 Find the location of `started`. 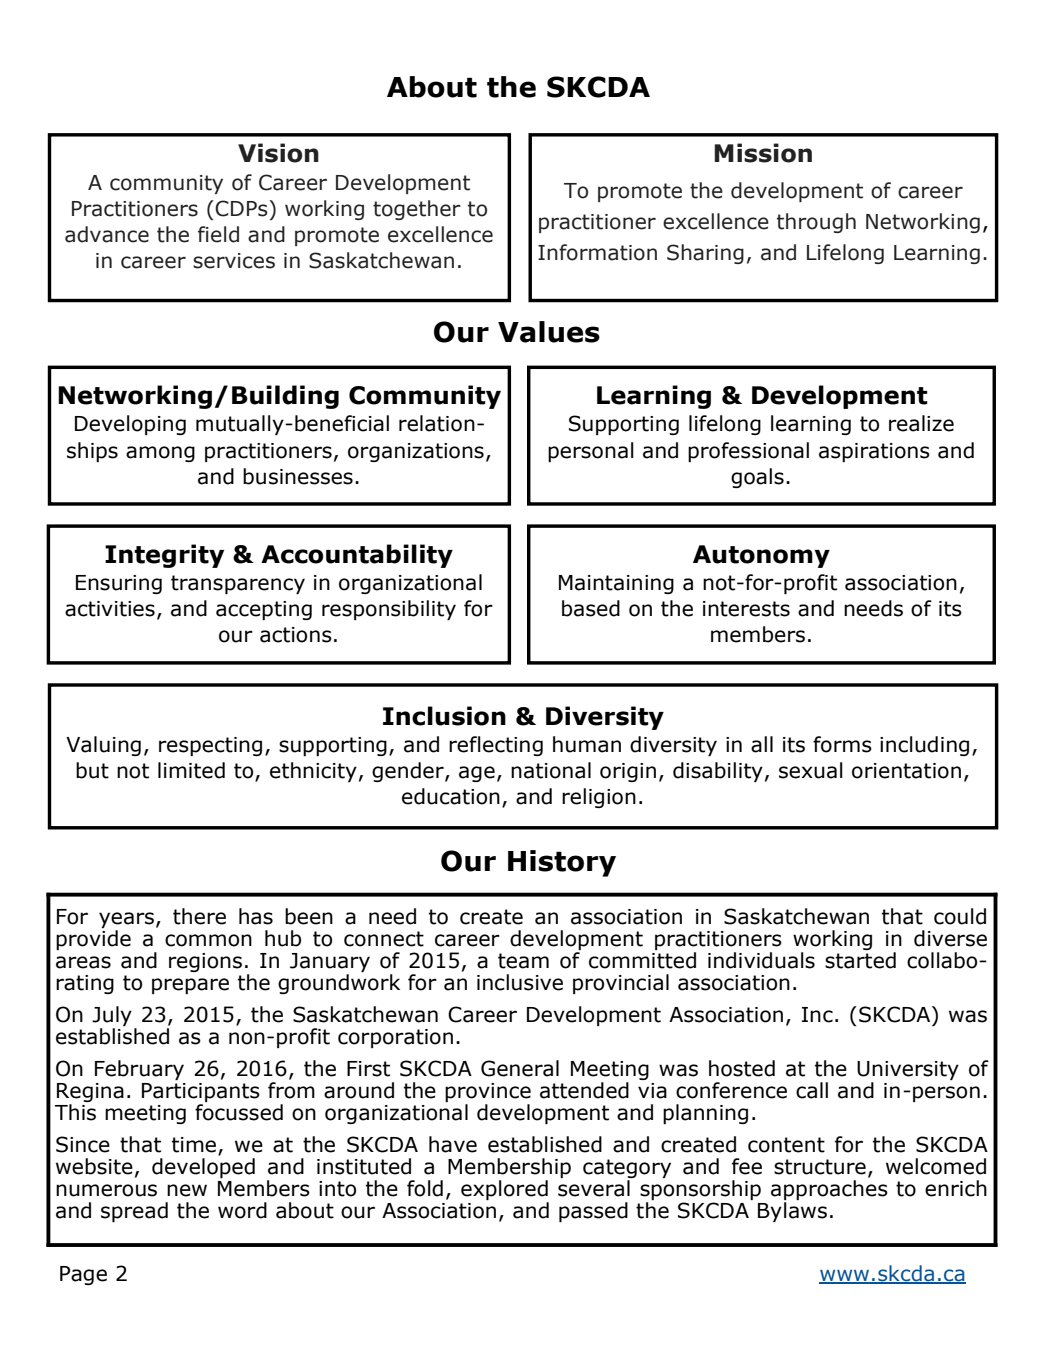

started is located at coordinates (860, 960).
